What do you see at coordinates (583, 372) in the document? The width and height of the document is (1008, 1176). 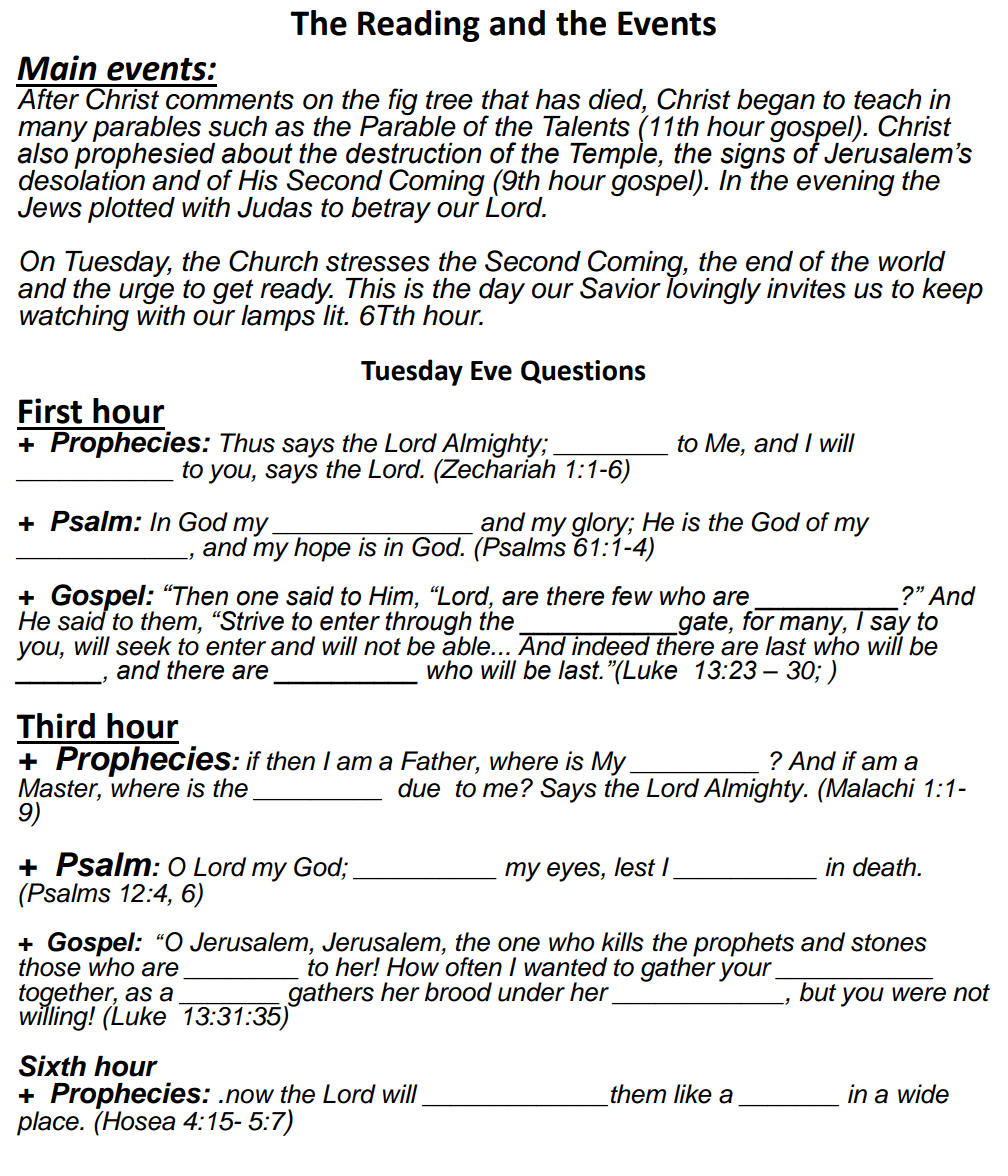 I see `Questions` at bounding box center [583, 372].
